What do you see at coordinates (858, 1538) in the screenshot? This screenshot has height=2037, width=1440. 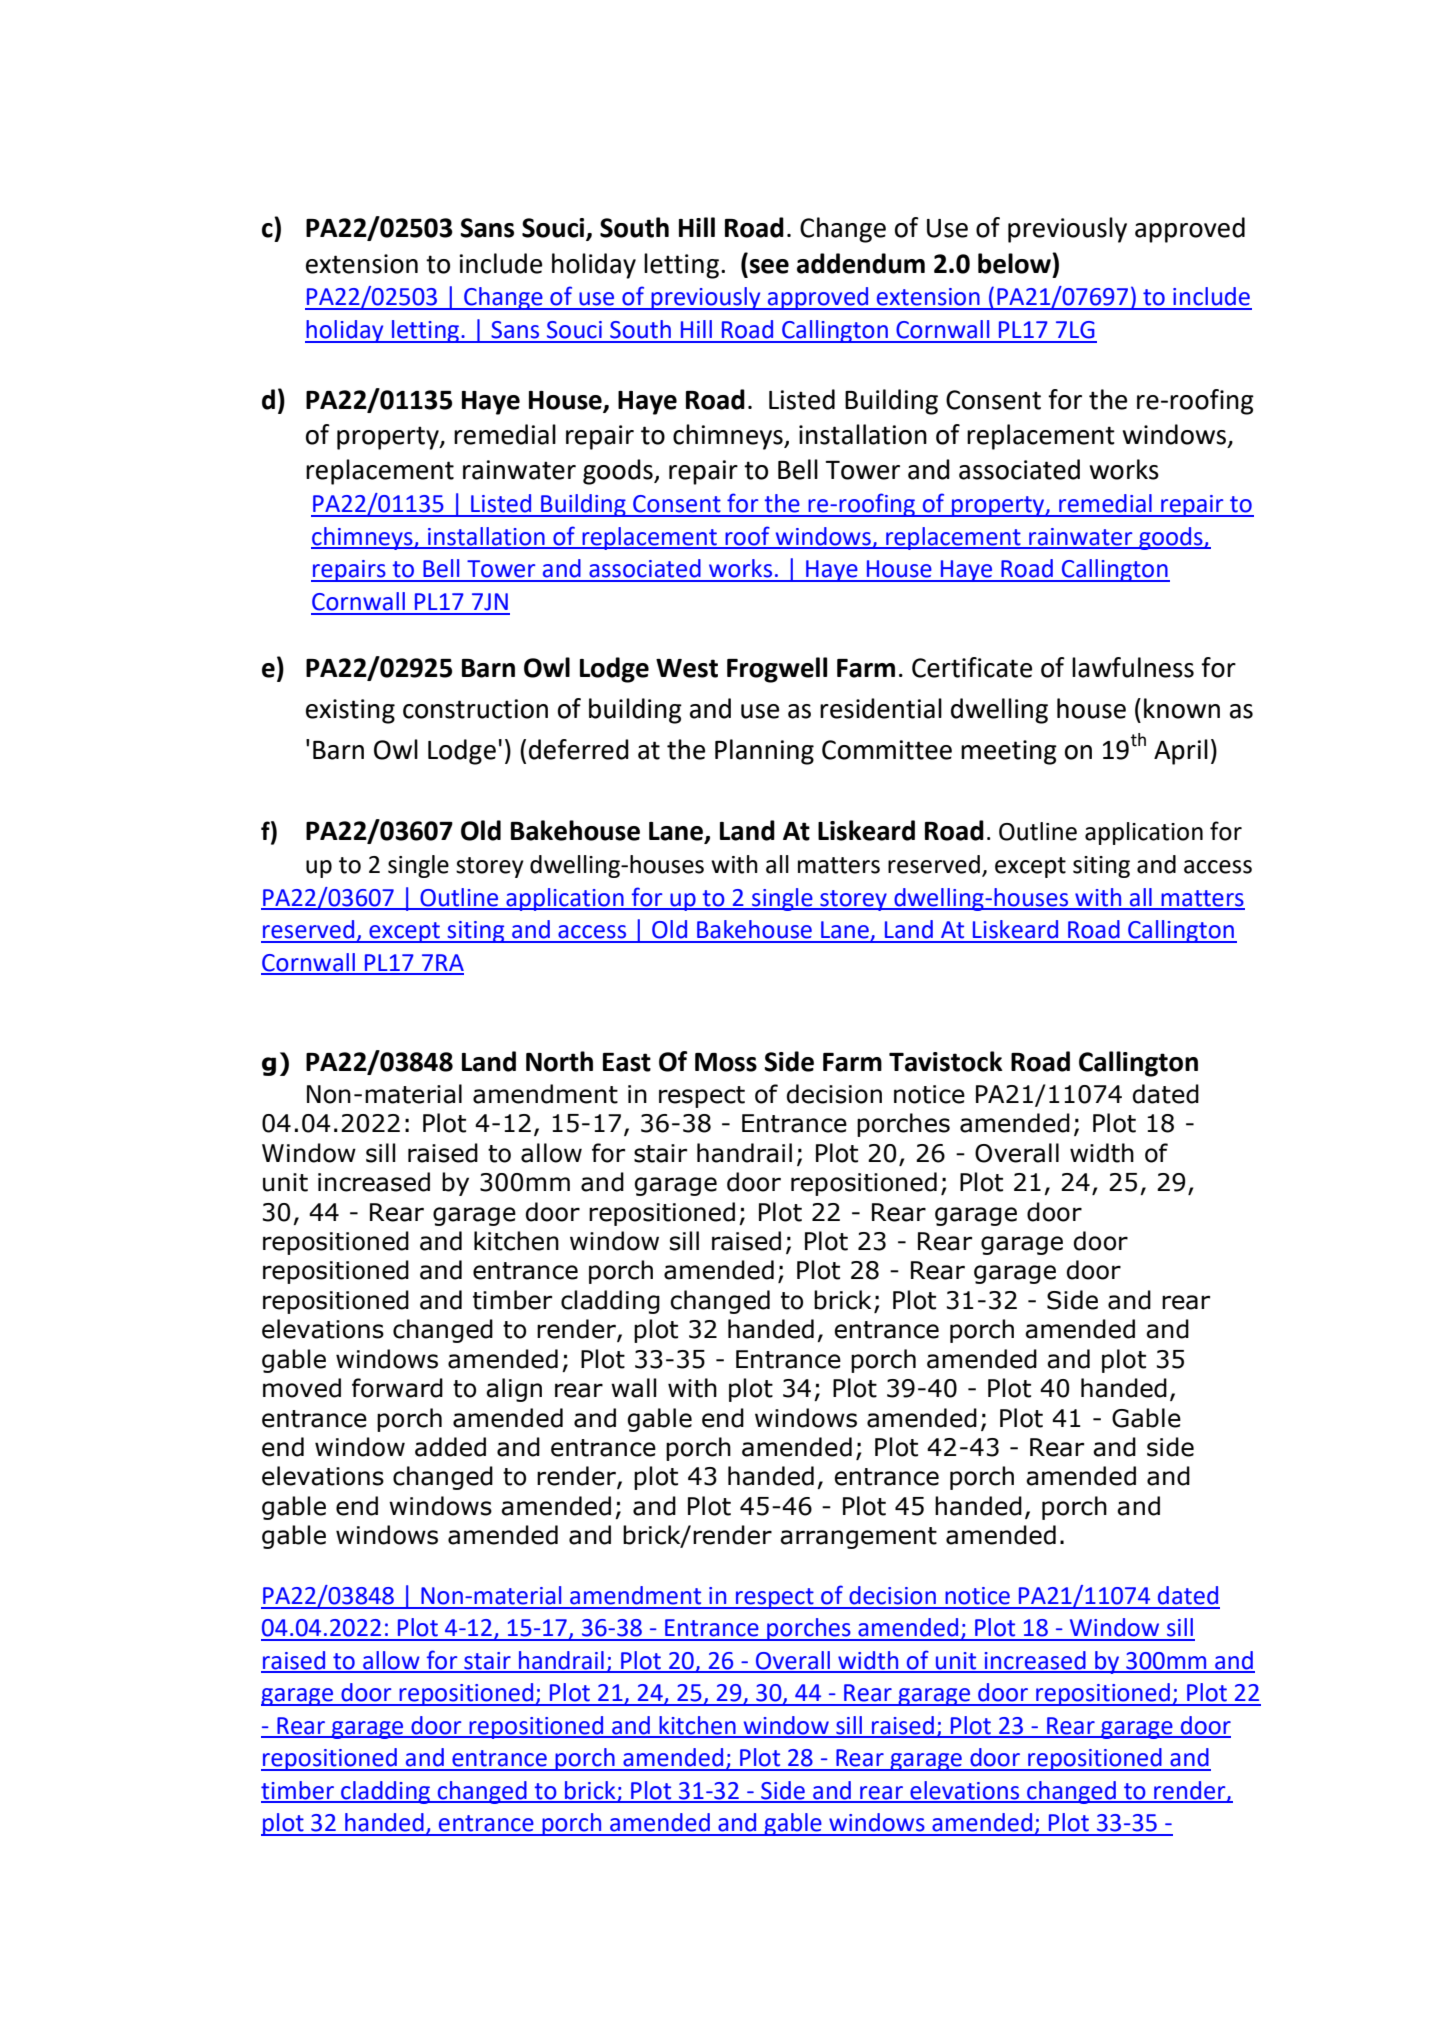 I see `arrangement` at bounding box center [858, 1538].
